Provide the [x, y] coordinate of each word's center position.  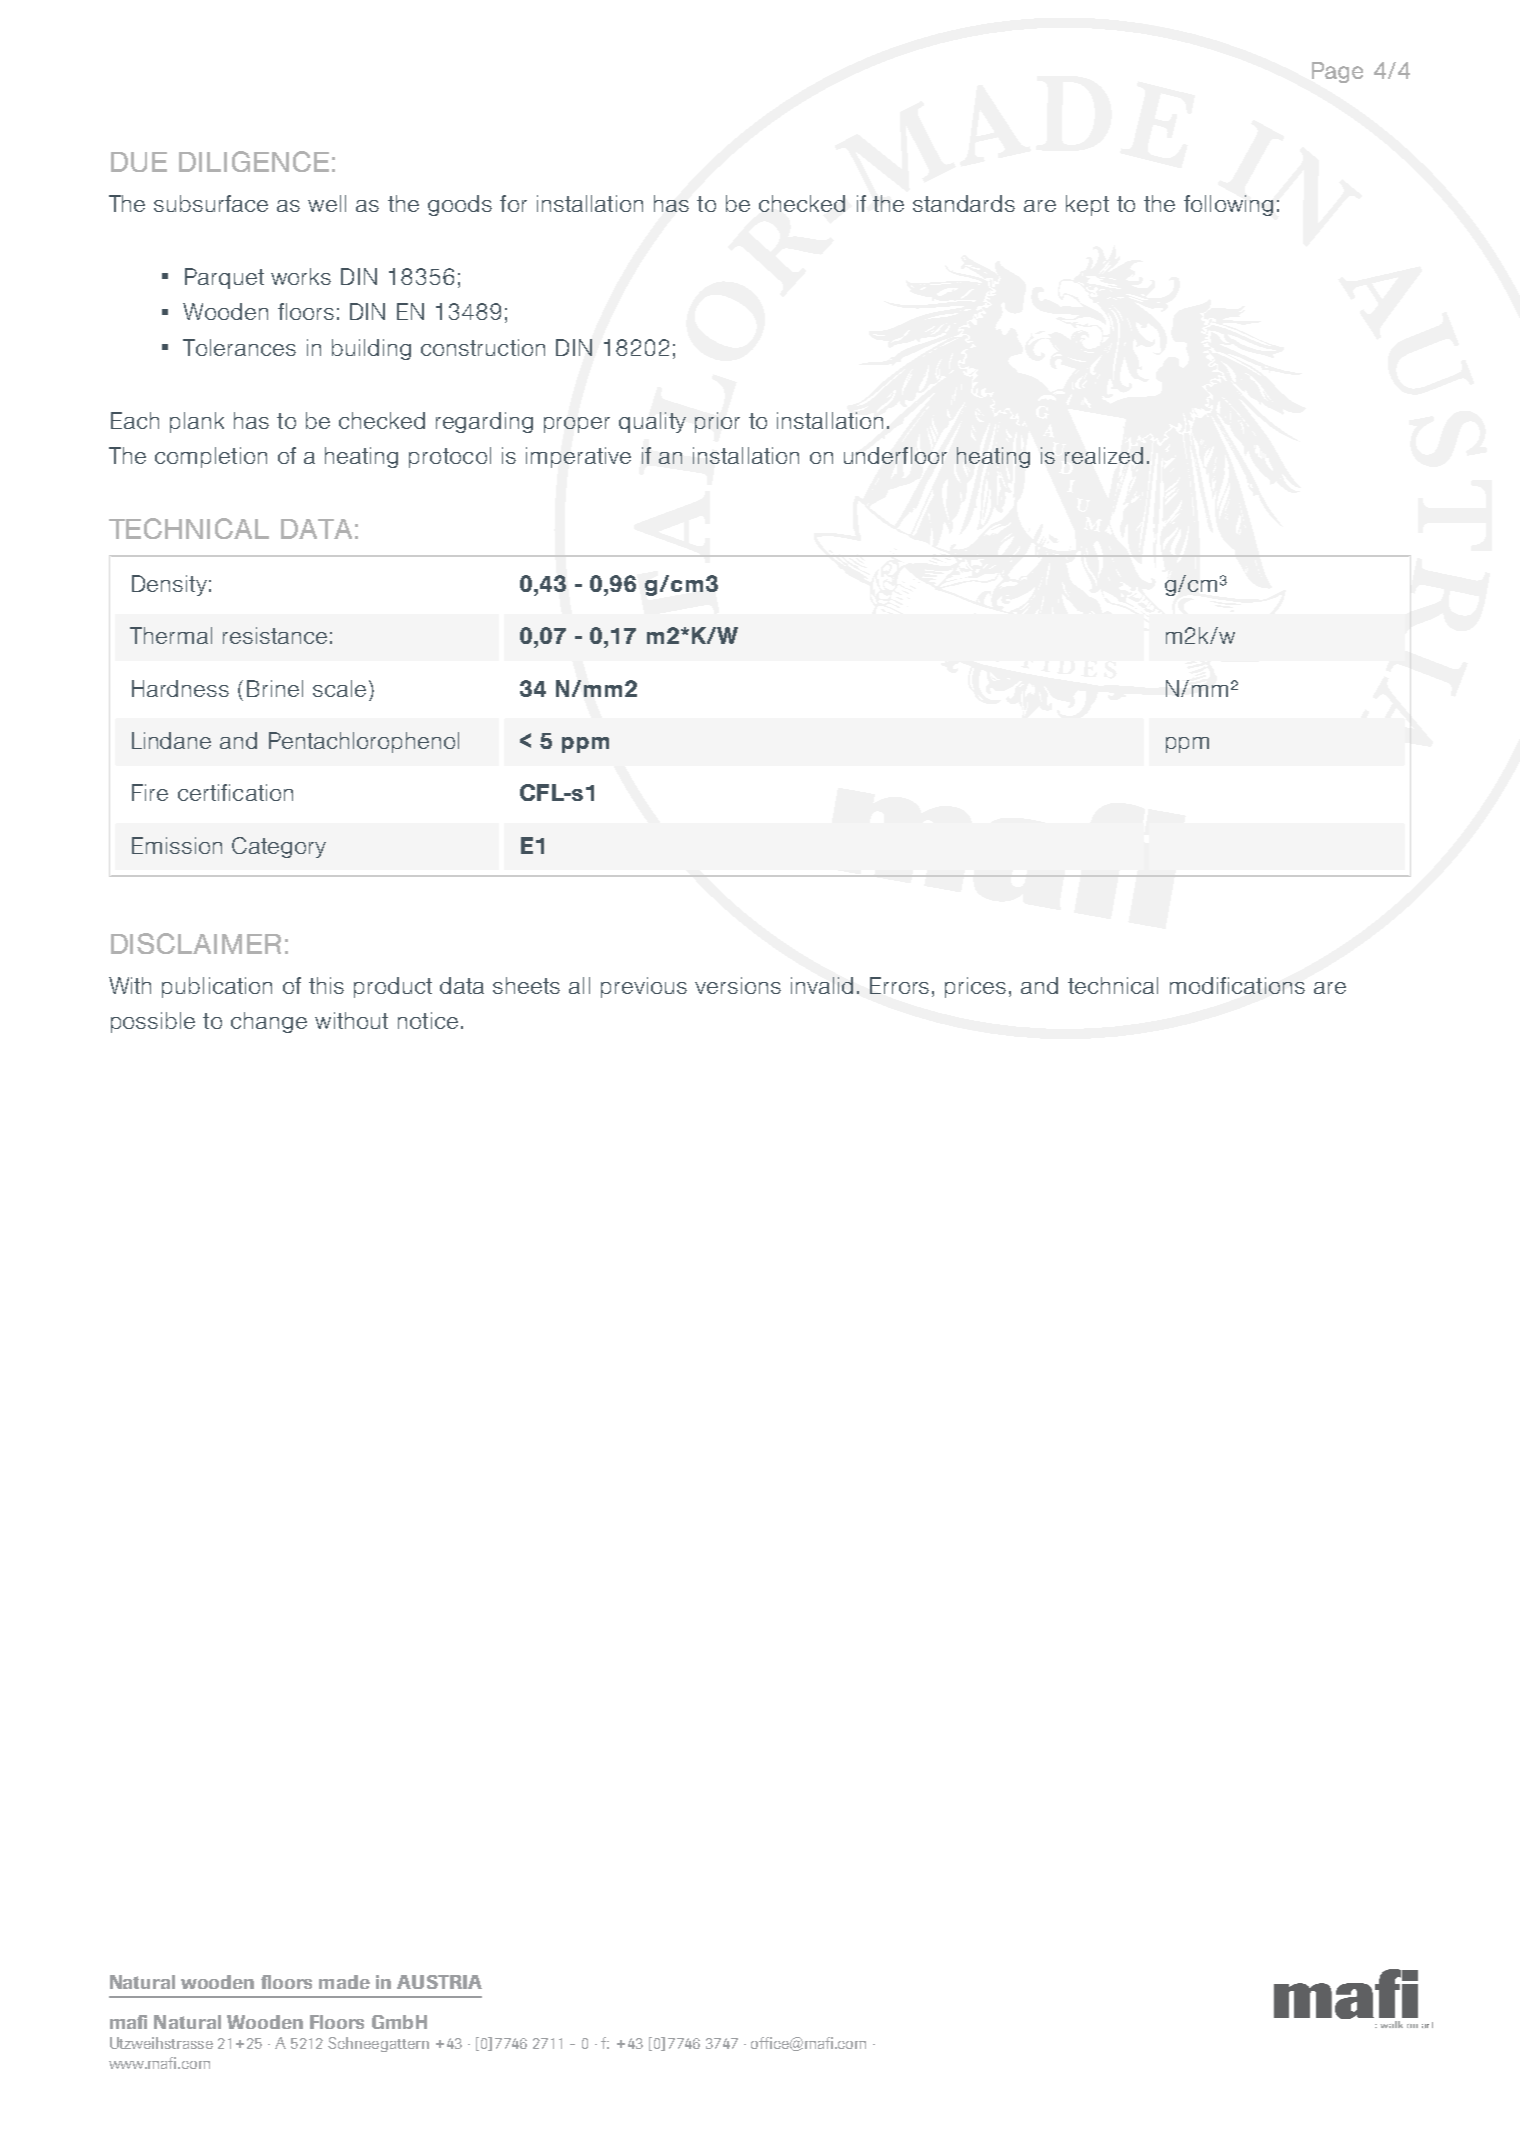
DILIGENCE [254, 161]
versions [738, 985]
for [513, 203]
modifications [1237, 985]
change [269, 1022]
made [344, 1982]
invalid [822, 985]
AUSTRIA [439, 1982]
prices [975, 987]
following [1228, 205]
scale [339, 688]
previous [644, 987]
